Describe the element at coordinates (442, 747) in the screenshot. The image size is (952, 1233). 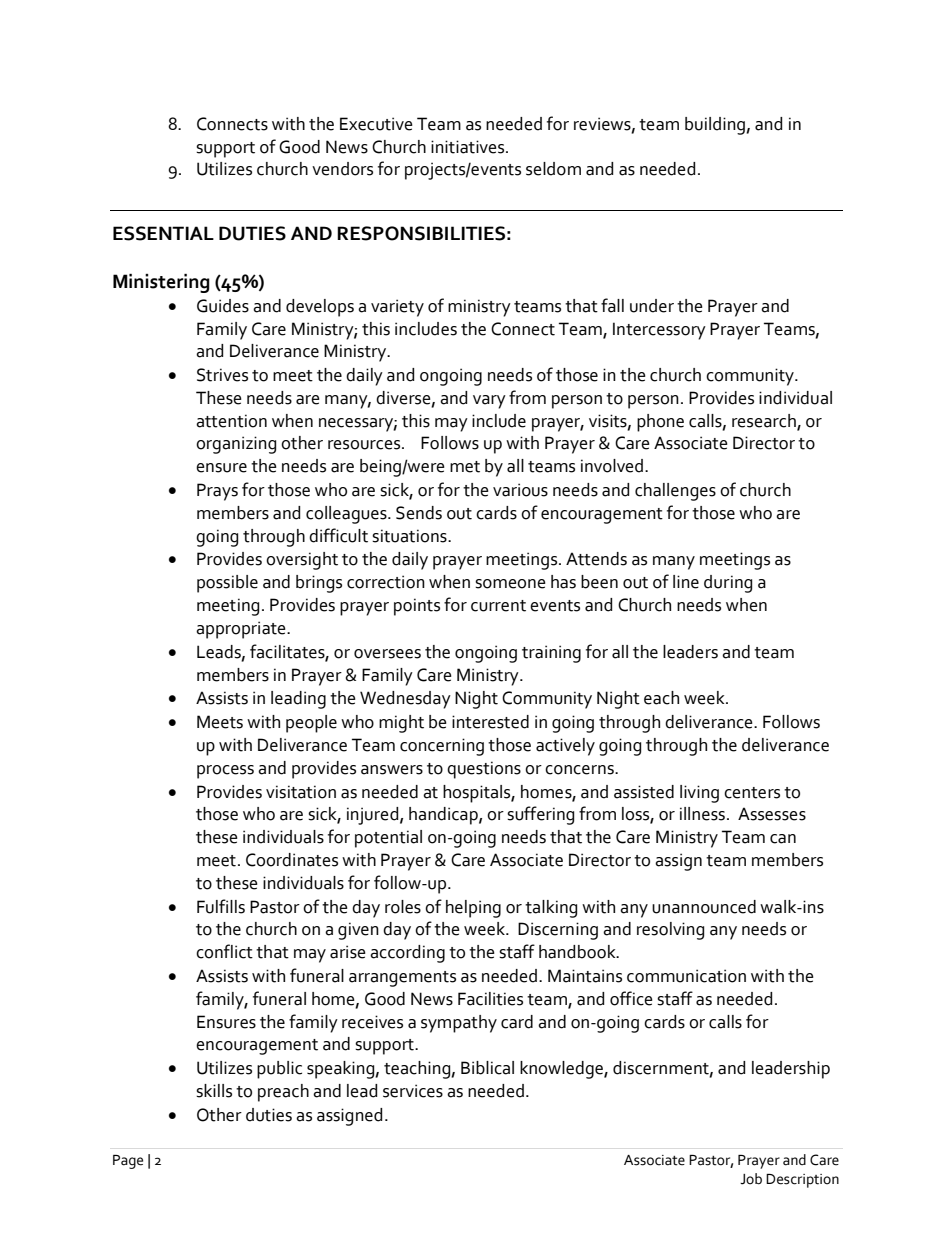
I see `concerning` at that location.
